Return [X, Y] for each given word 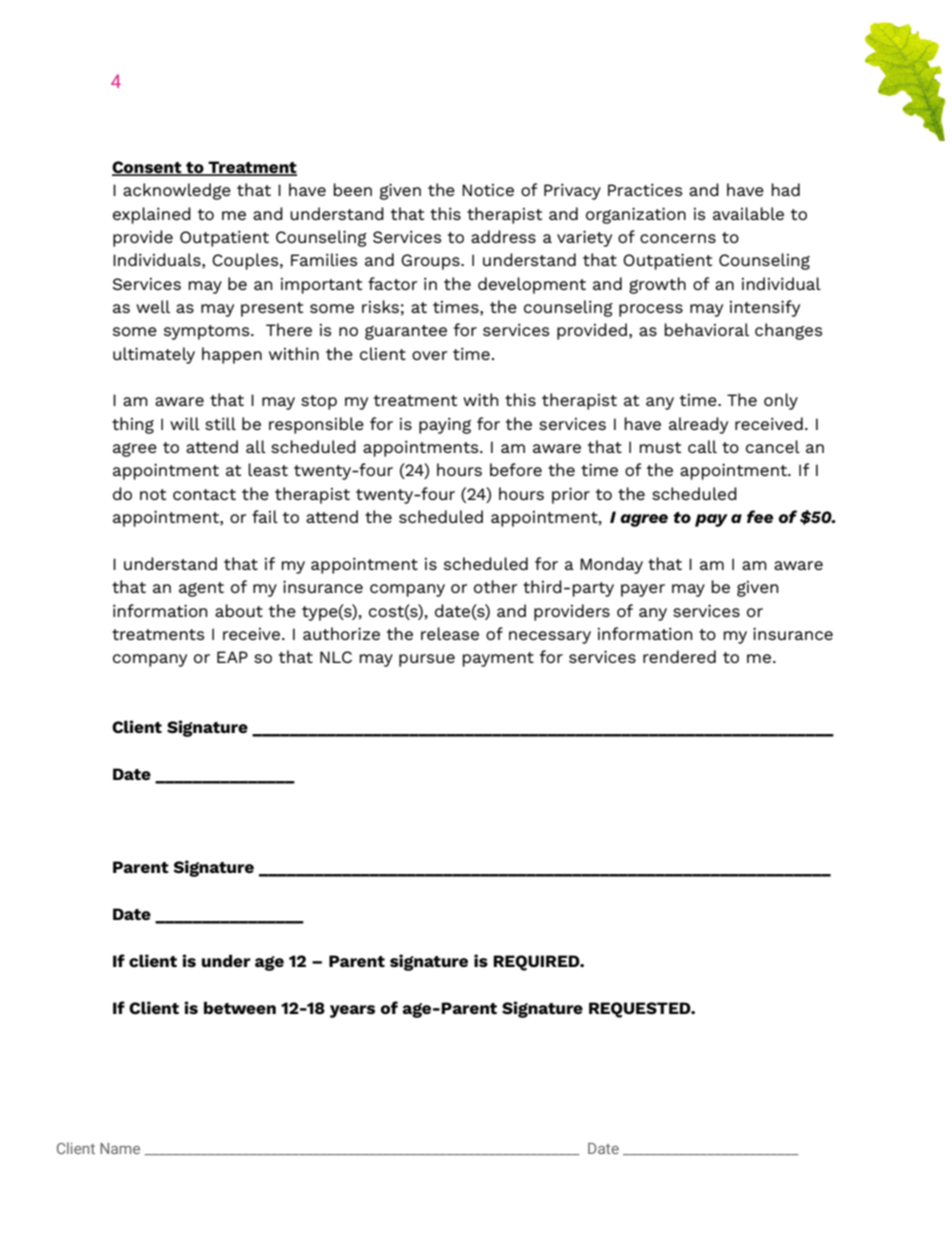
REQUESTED [641, 1010]
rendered [679, 656]
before [516, 469]
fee [760, 516]
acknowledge [177, 191]
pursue [427, 660]
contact [204, 494]
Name [120, 1148]
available [748, 213]
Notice [488, 190]
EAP [232, 657]
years [352, 1011]
